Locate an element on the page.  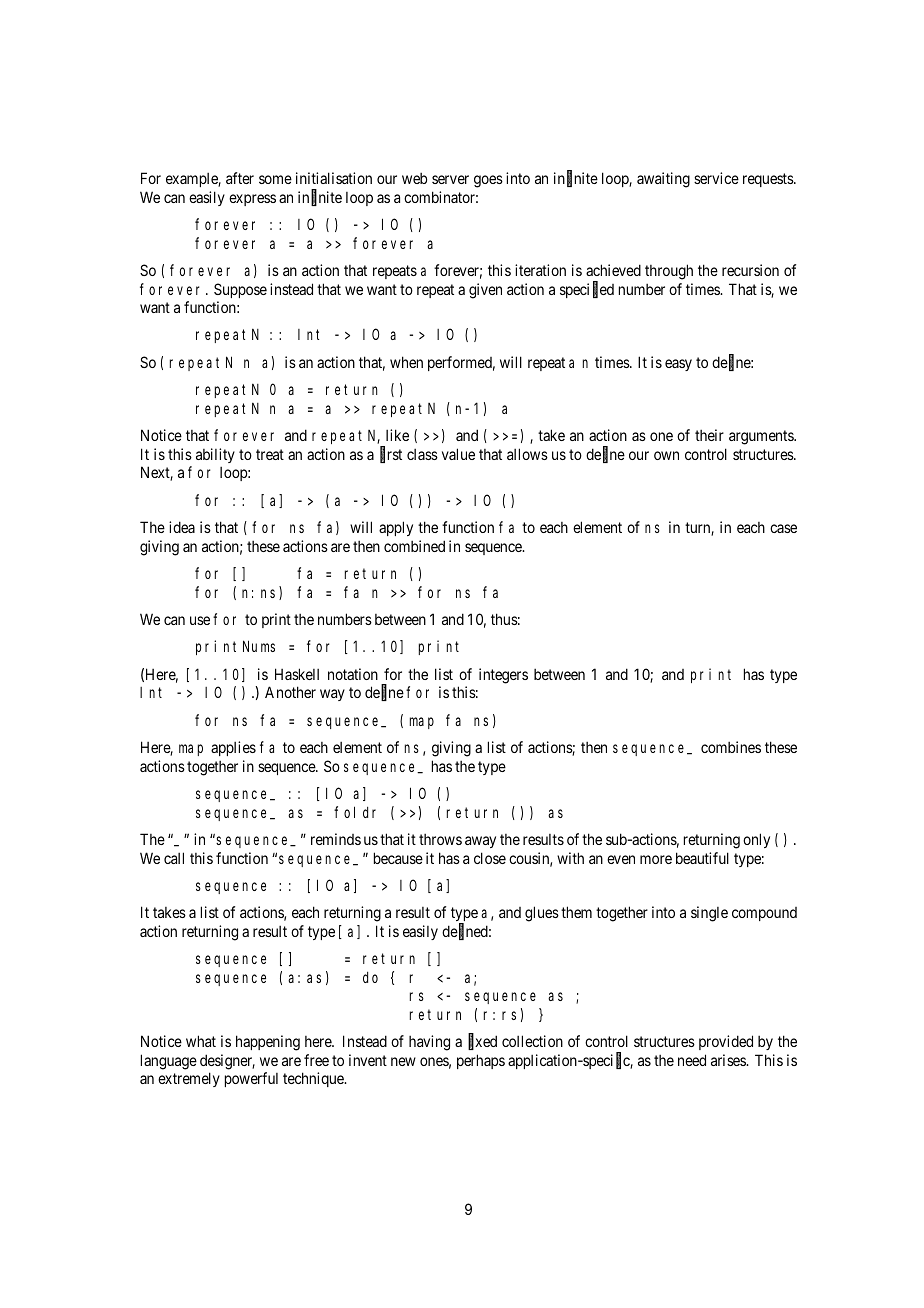
ability is located at coordinates (215, 455).
